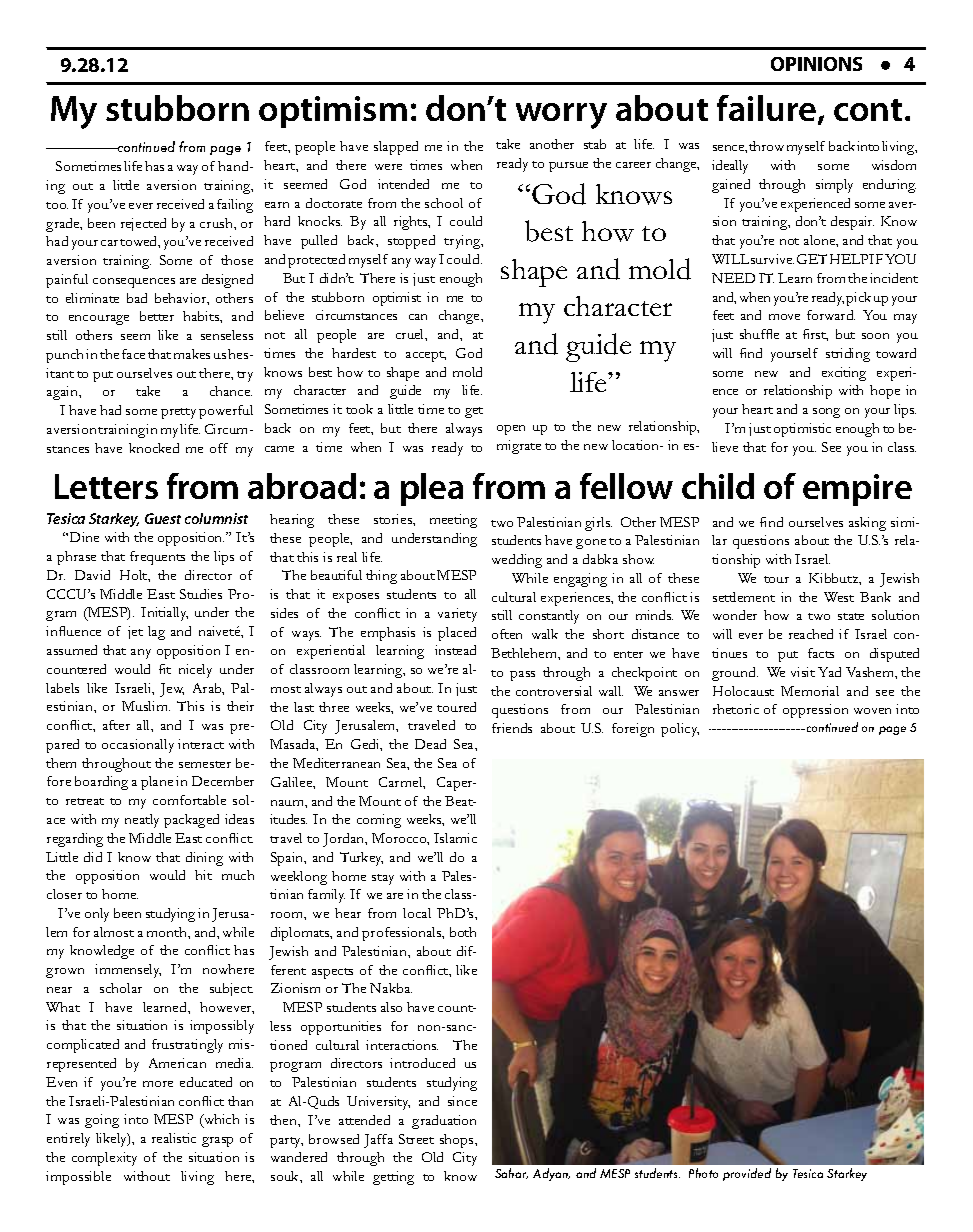 The height and width of the image is (1232, 973). Describe the element at coordinates (872, 711) in the image. I see `woven` at that location.
